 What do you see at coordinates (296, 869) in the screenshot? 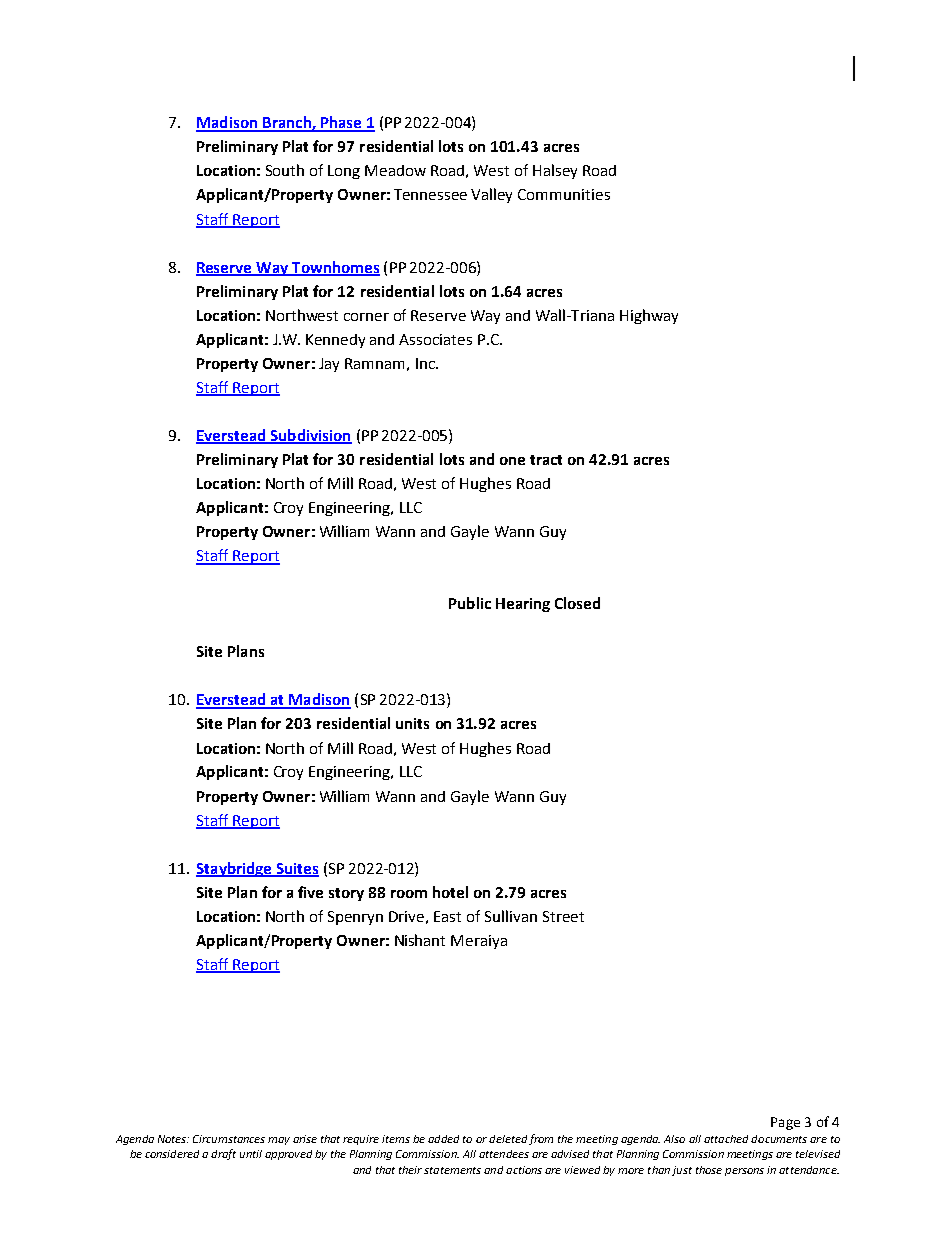
I see `Suites` at bounding box center [296, 869].
